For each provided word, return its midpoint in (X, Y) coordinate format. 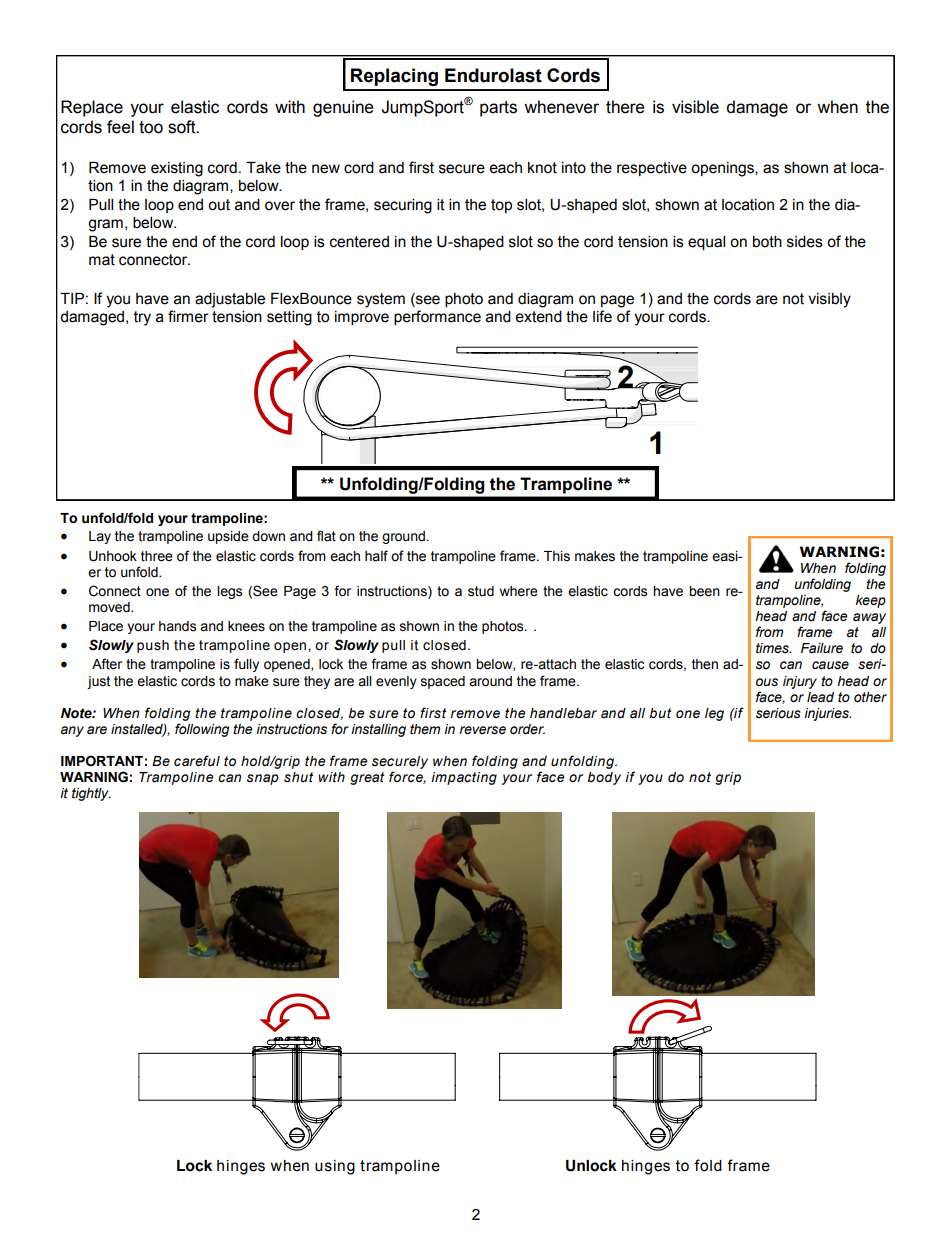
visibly (829, 300)
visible (695, 107)
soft (183, 127)
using (335, 1167)
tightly (91, 794)
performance (437, 317)
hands (177, 626)
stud (481, 591)
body (604, 778)
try (142, 318)
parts (498, 109)
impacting (464, 778)
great (367, 778)
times (773, 648)
